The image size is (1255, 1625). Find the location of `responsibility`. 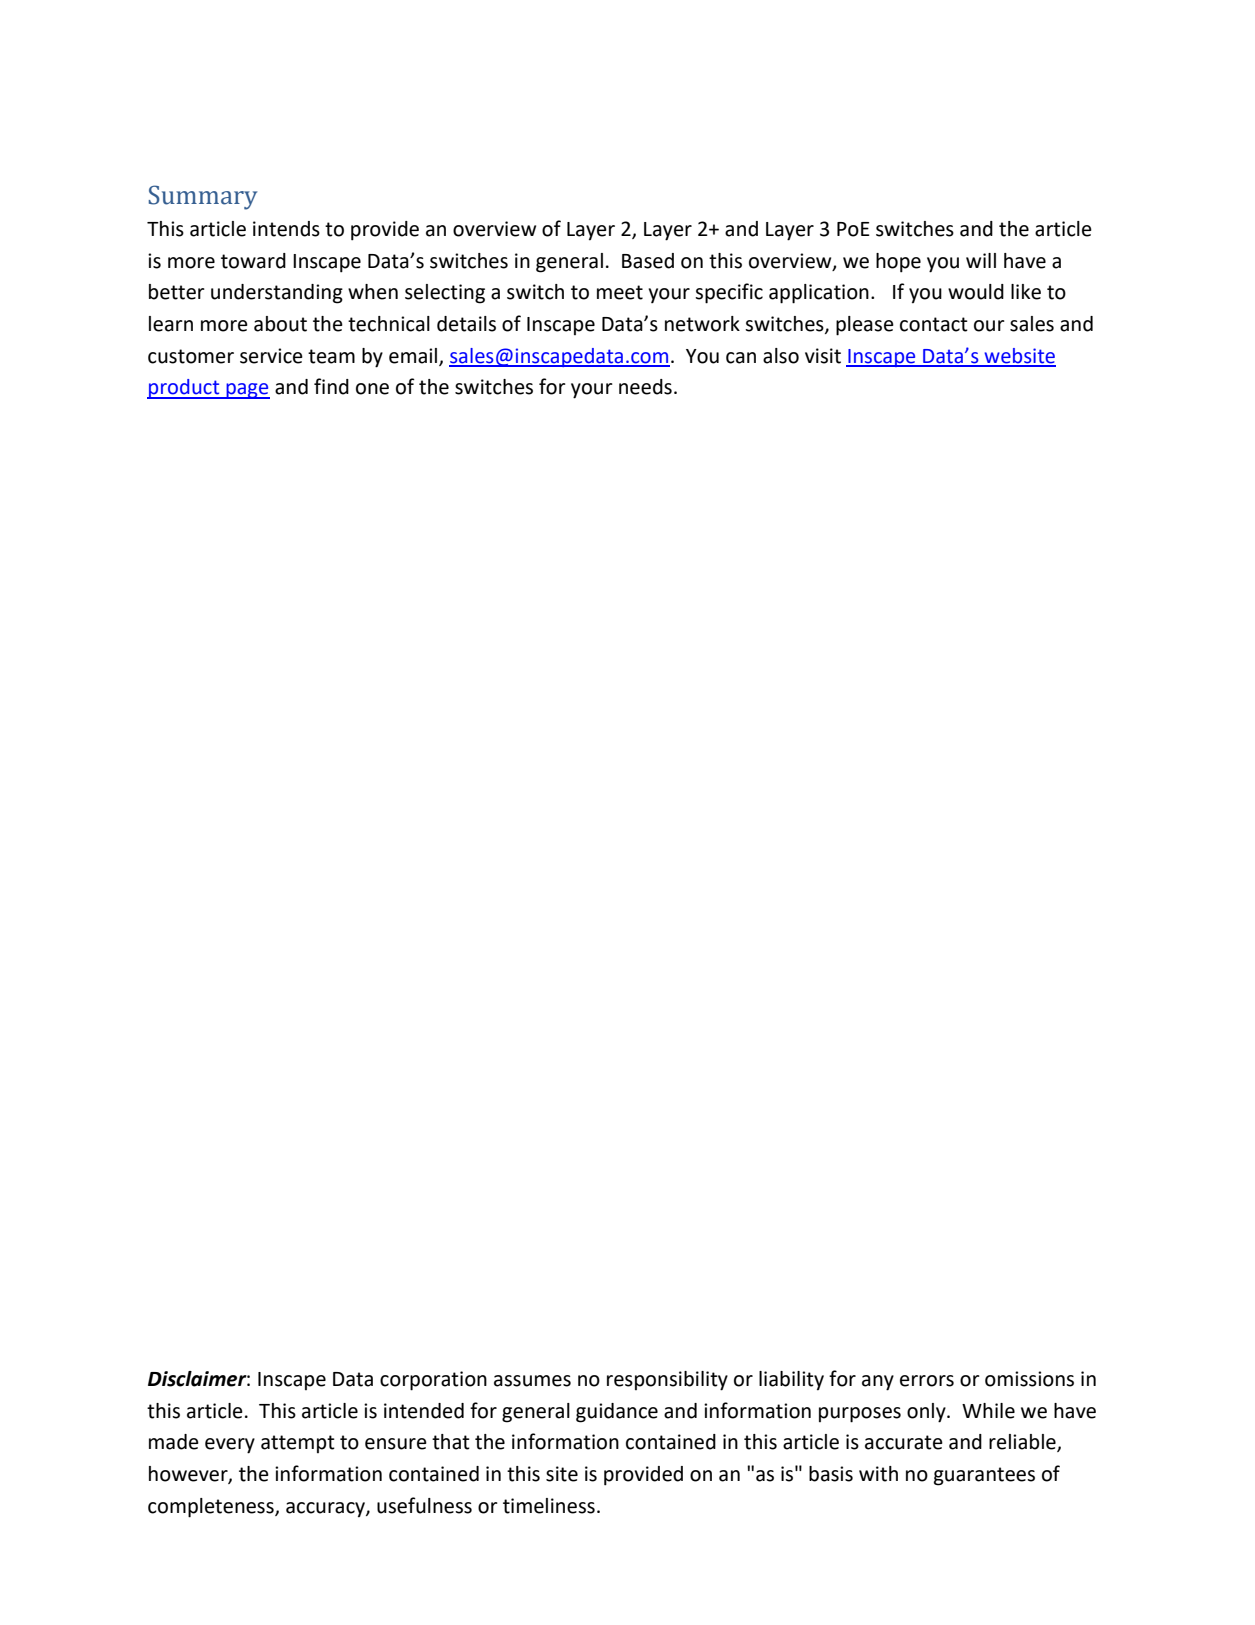

responsibility is located at coordinates (667, 1381).
